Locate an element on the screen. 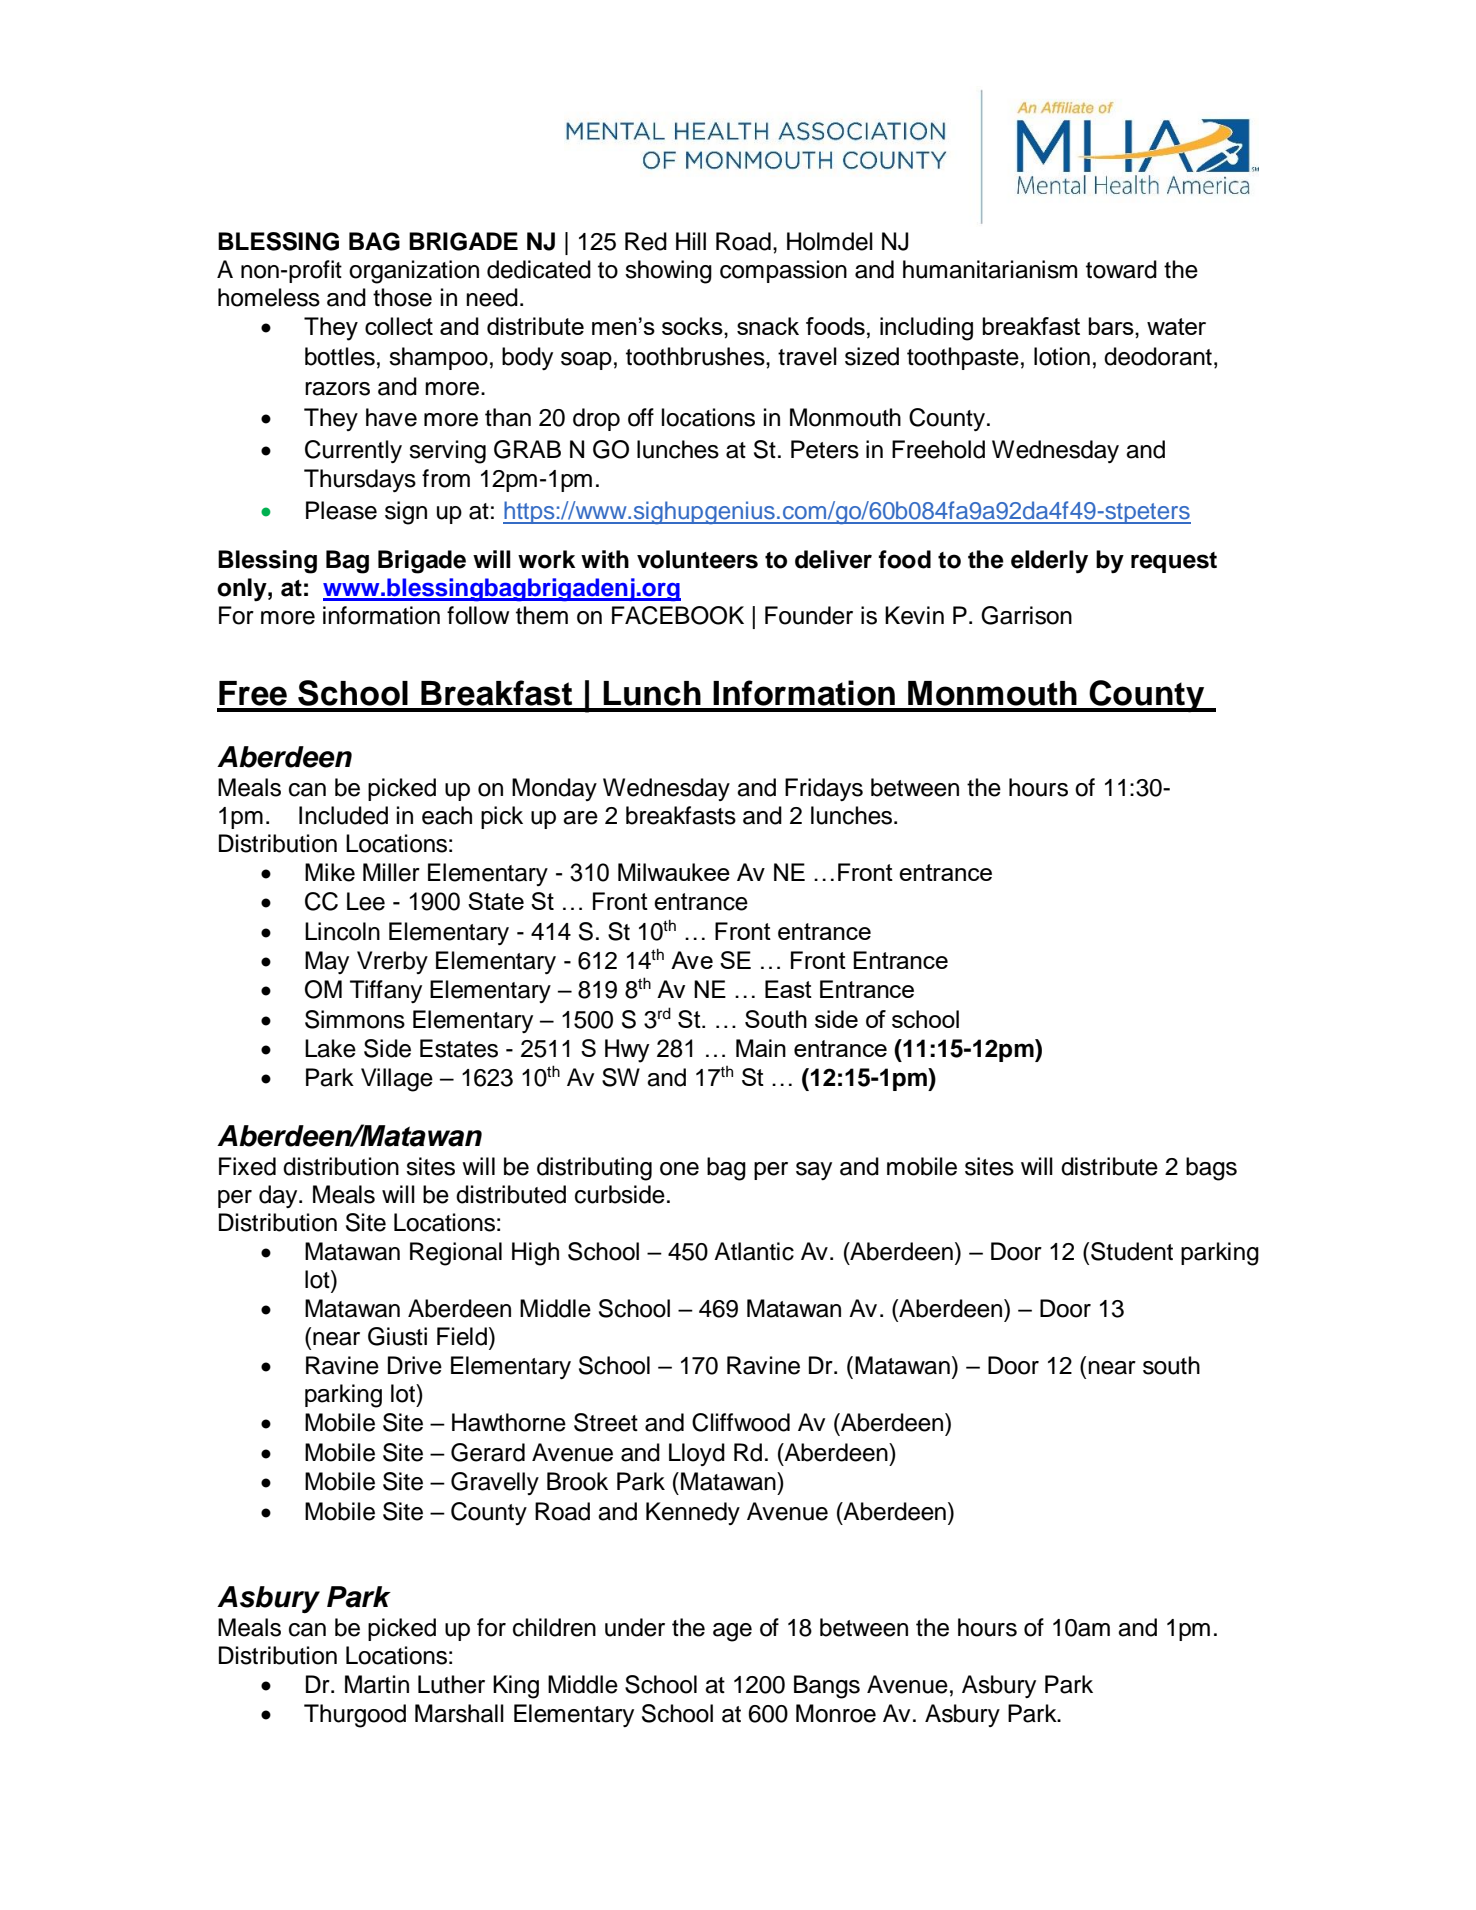 The width and height of the screenshot is (1476, 1910). toward is located at coordinates (1121, 269).
